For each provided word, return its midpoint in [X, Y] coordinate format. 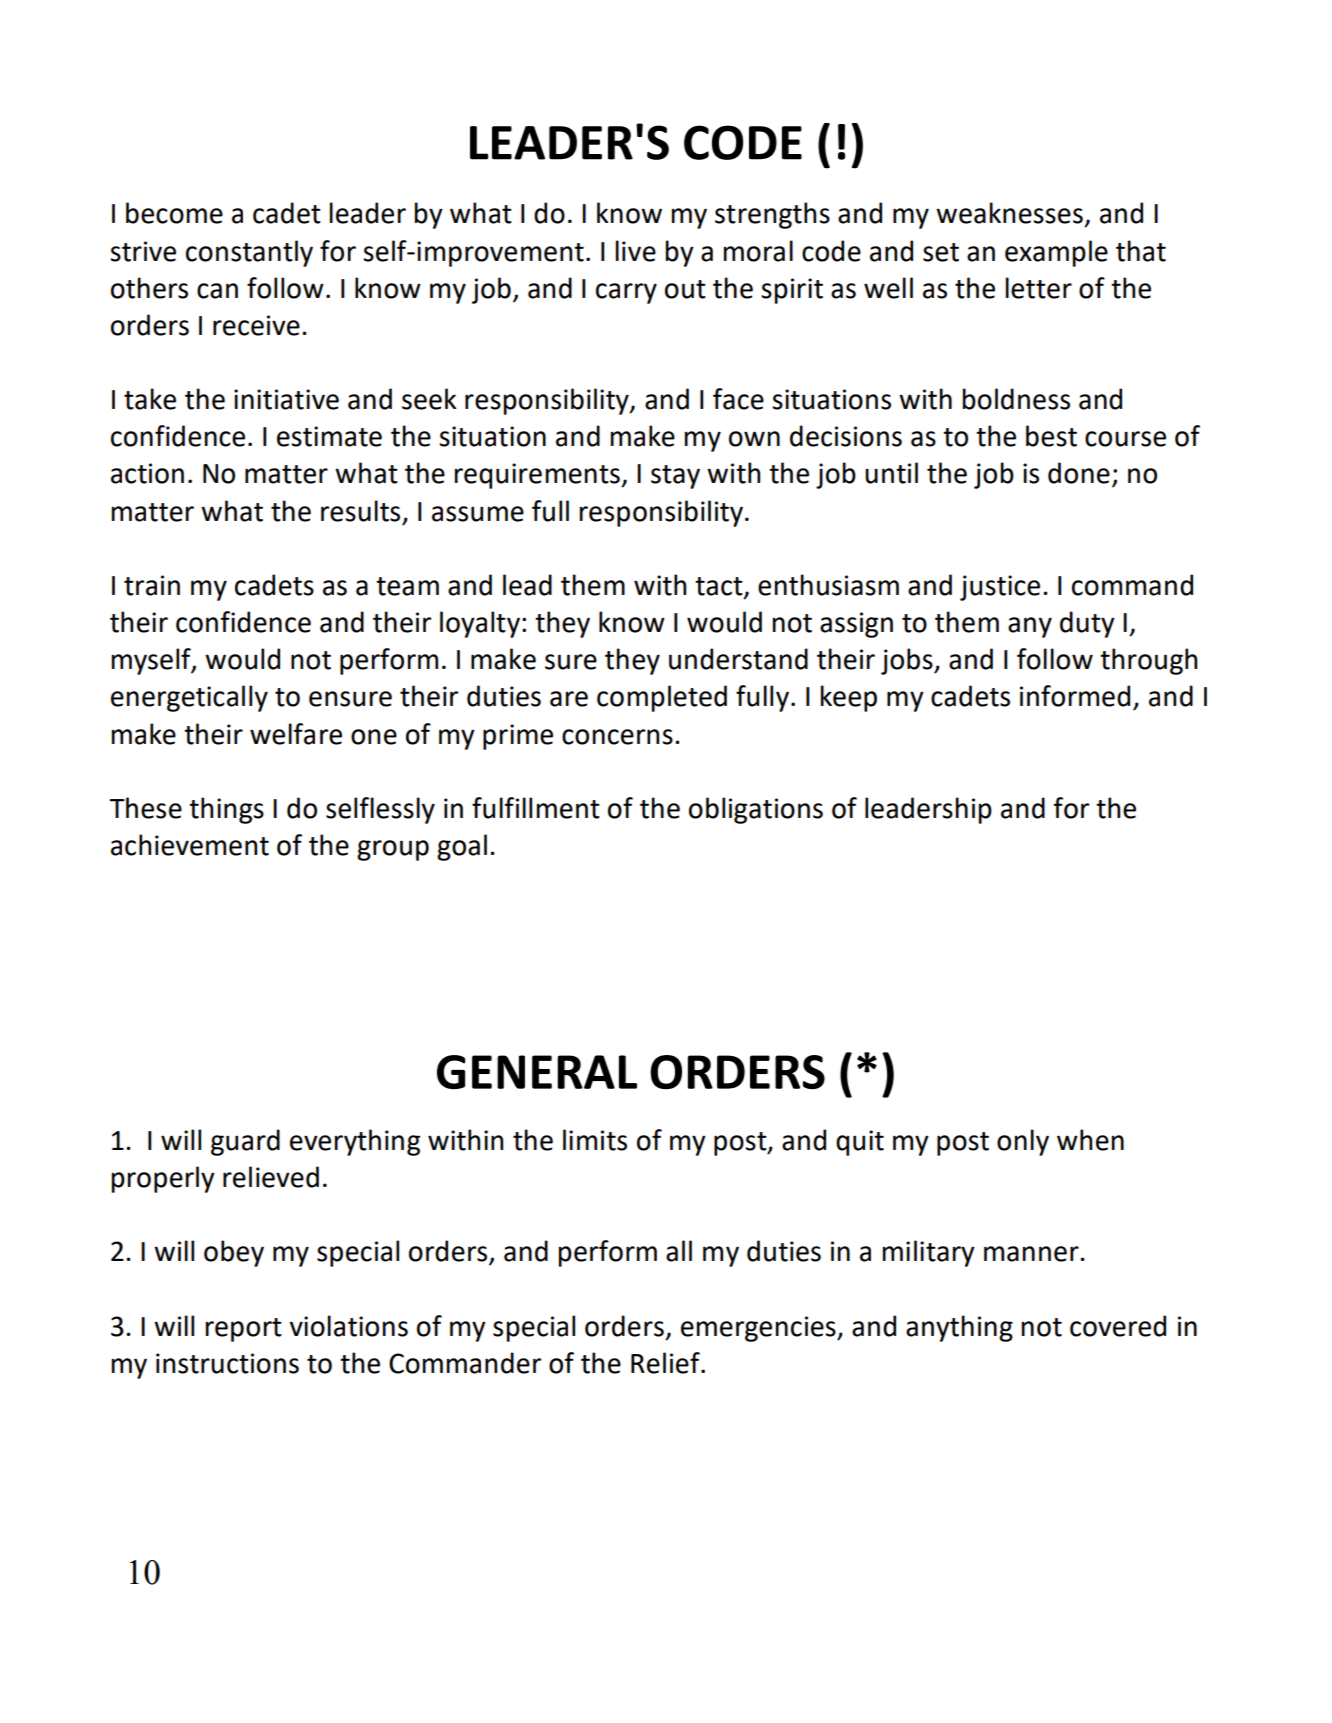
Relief [666, 1363]
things [226, 810]
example [1056, 253]
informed [1075, 696]
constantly [249, 253]
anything [959, 1328]
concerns [617, 737]
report [244, 1330]
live [636, 251]
